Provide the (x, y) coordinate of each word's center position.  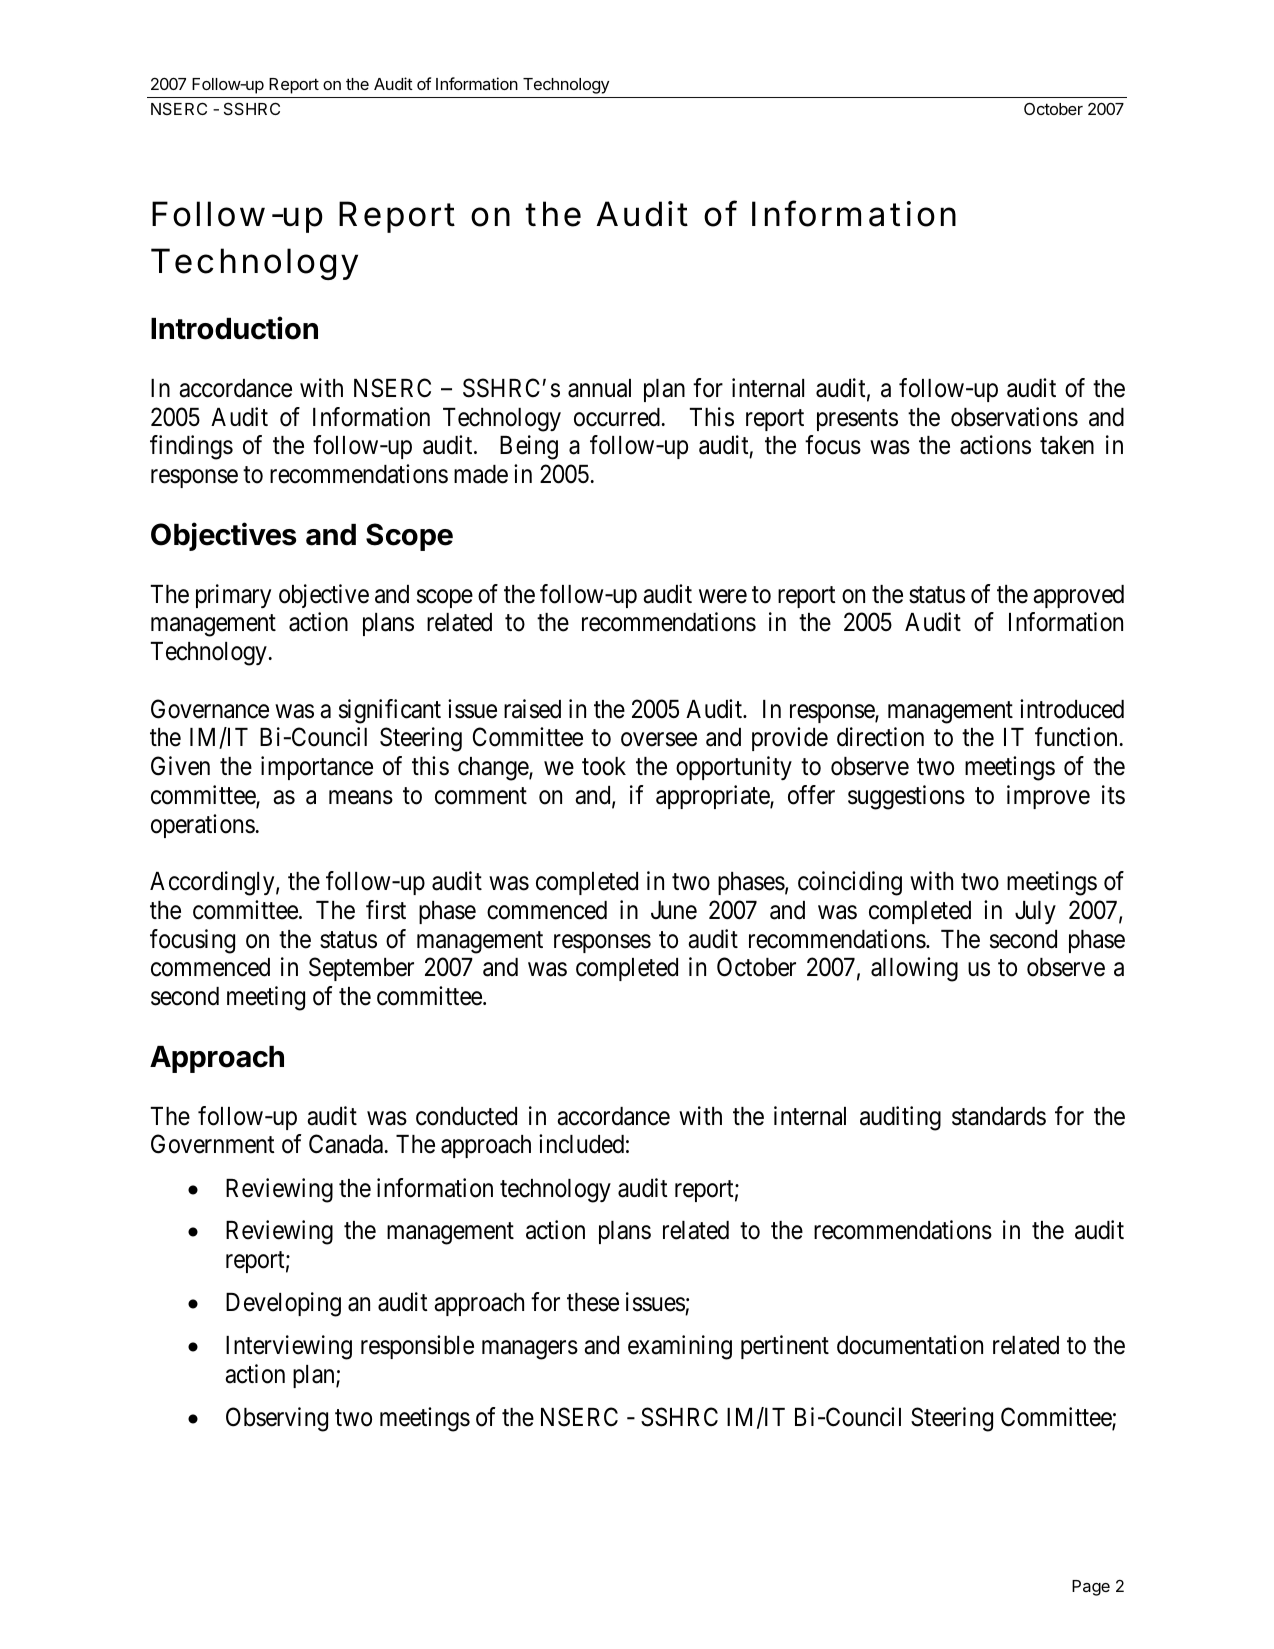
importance (317, 768)
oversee (659, 740)
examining (680, 1347)
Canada (346, 1144)
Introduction (234, 328)
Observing (277, 1419)
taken (1067, 445)
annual (599, 388)
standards (999, 1116)
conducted (466, 1116)
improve (1048, 797)
